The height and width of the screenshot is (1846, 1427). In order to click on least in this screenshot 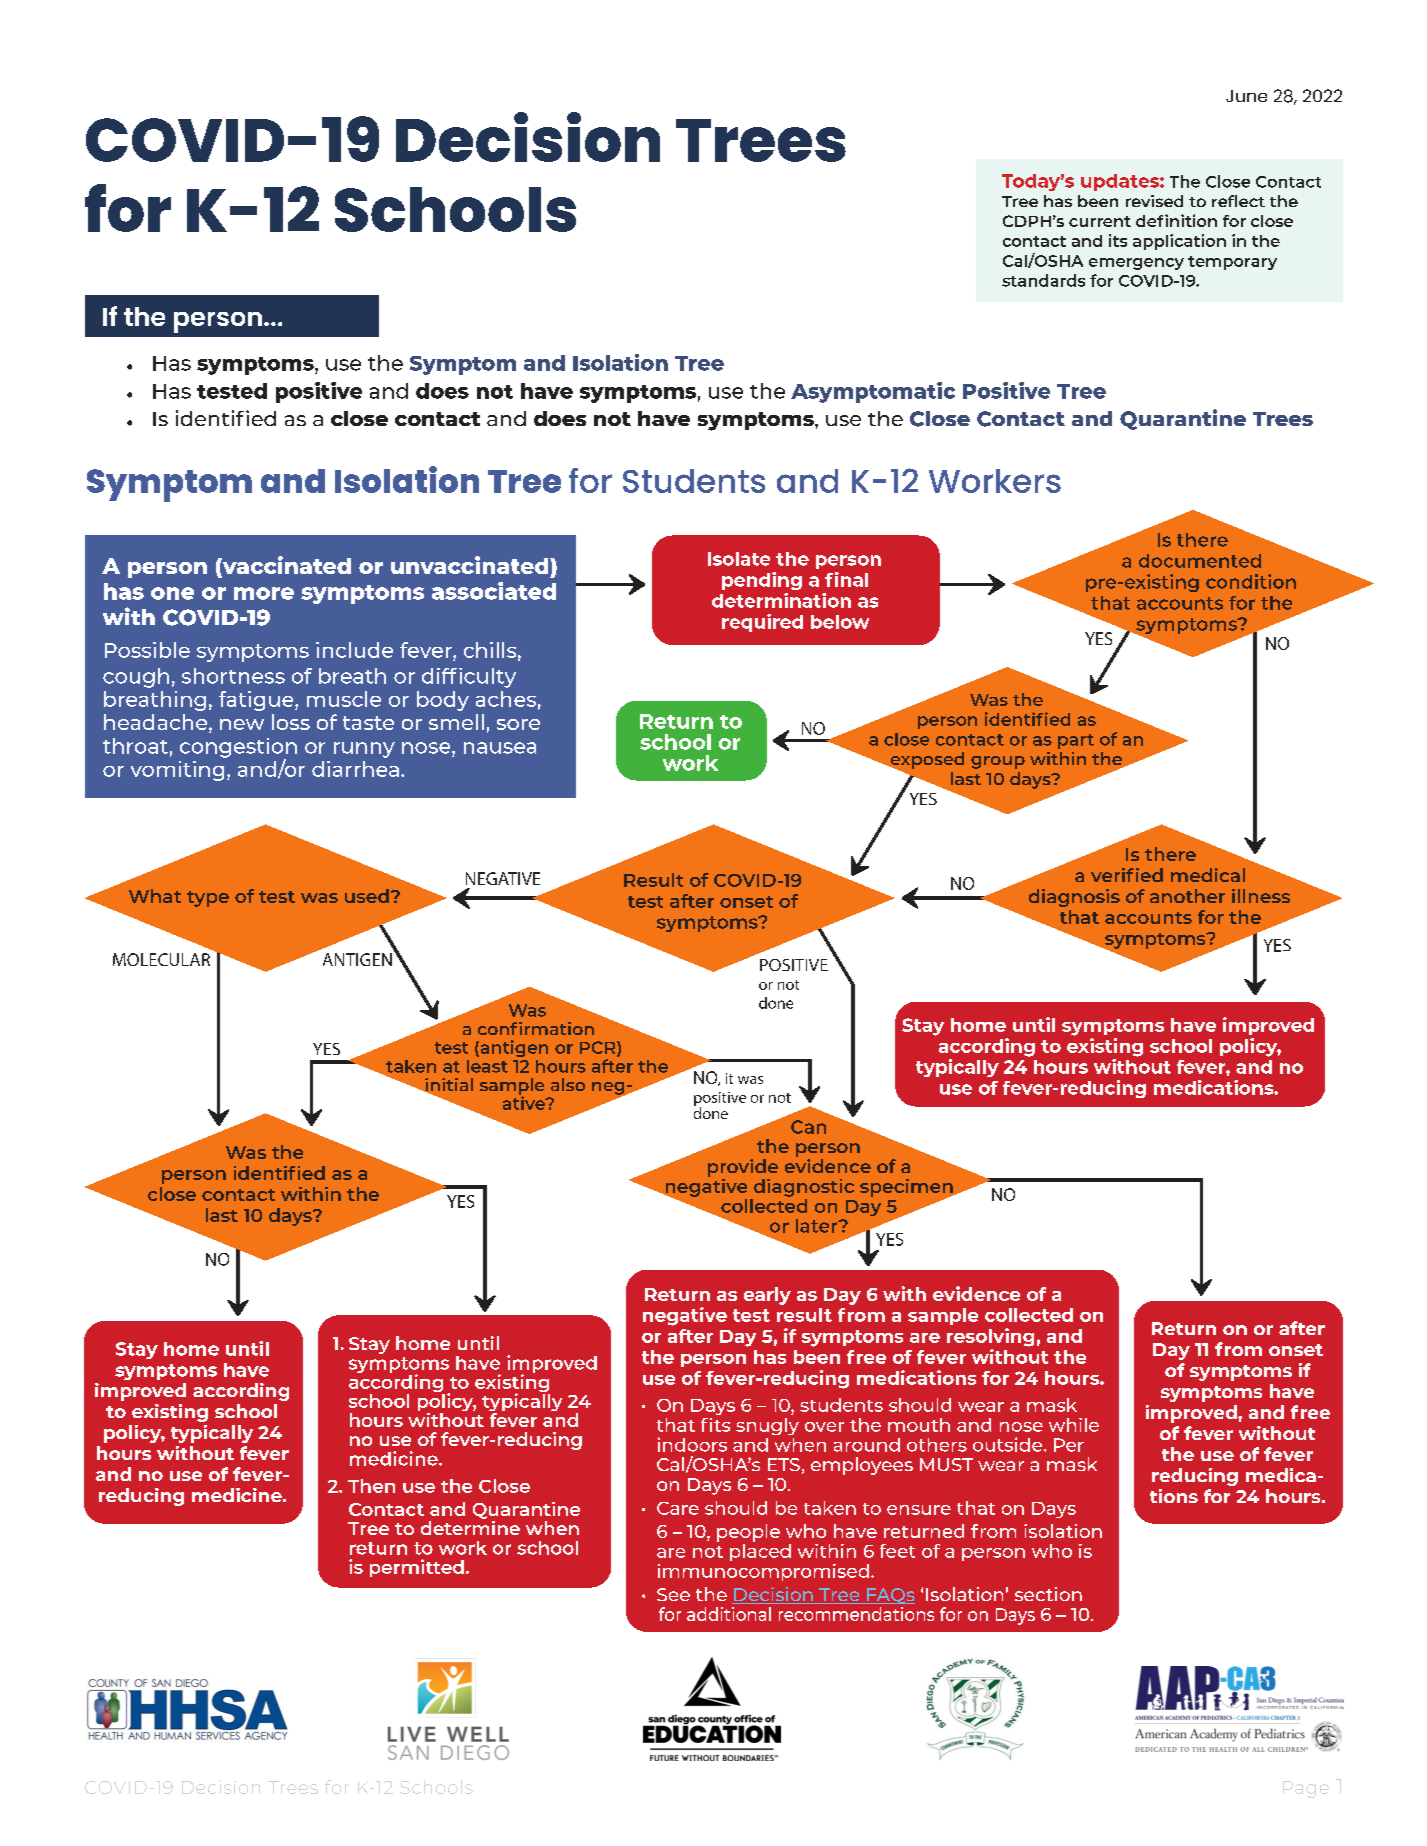, I will do `click(487, 1066)`.
